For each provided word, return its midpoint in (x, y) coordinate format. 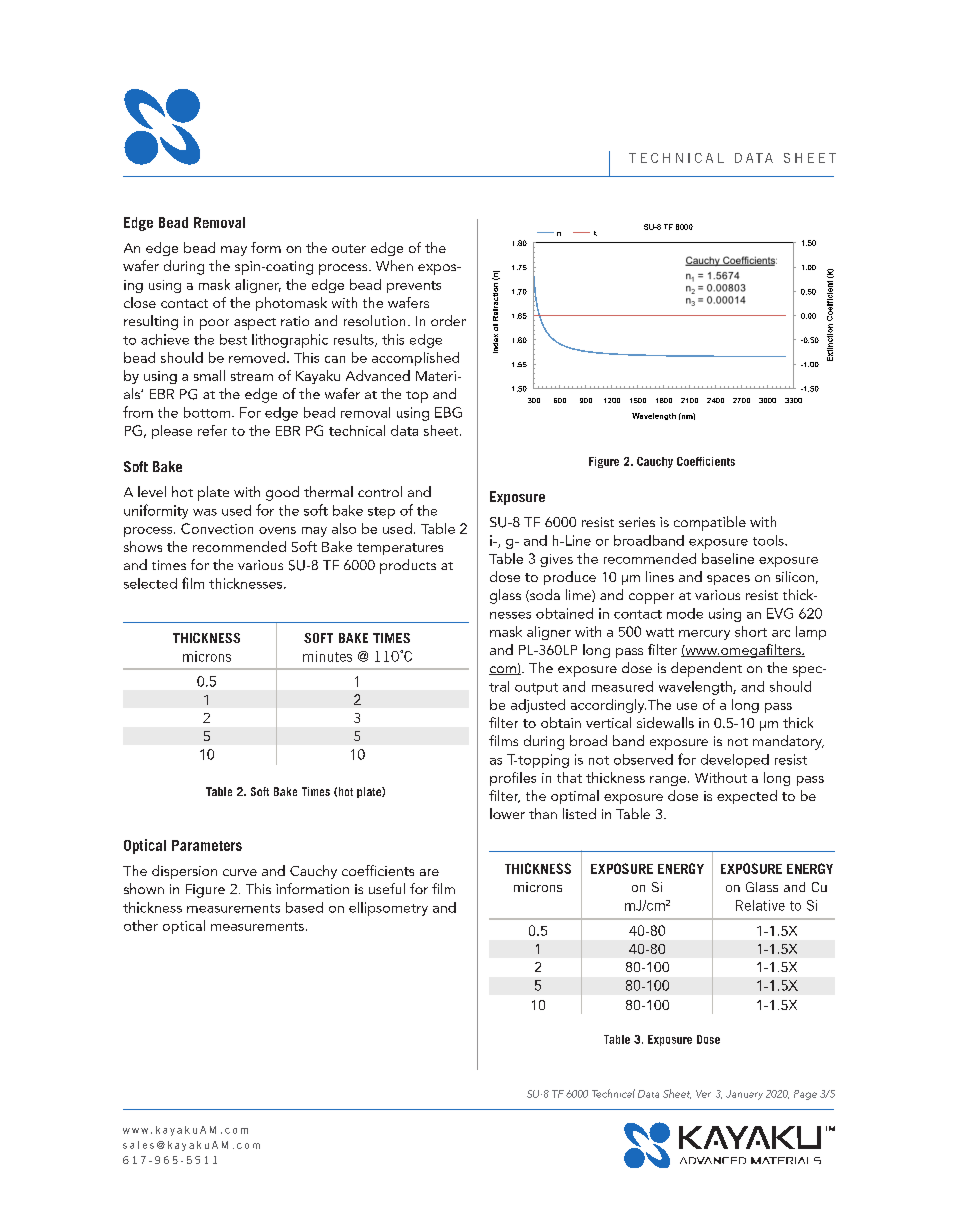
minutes (327, 656)
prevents (414, 287)
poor (214, 324)
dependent (706, 669)
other (141, 925)
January (744, 1095)
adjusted (538, 706)
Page (805, 1095)
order (448, 320)
